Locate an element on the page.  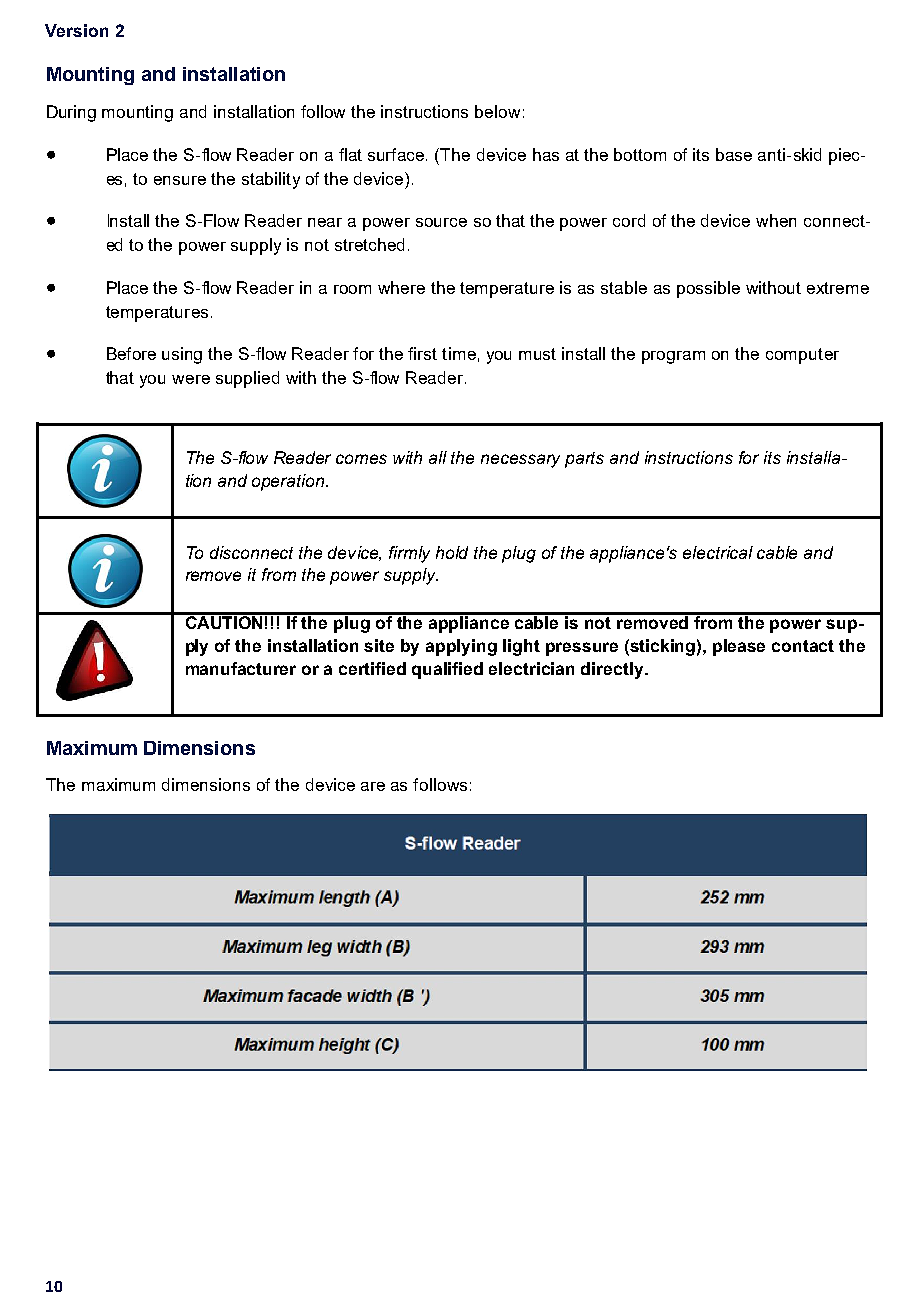
hold is located at coordinates (452, 552).
